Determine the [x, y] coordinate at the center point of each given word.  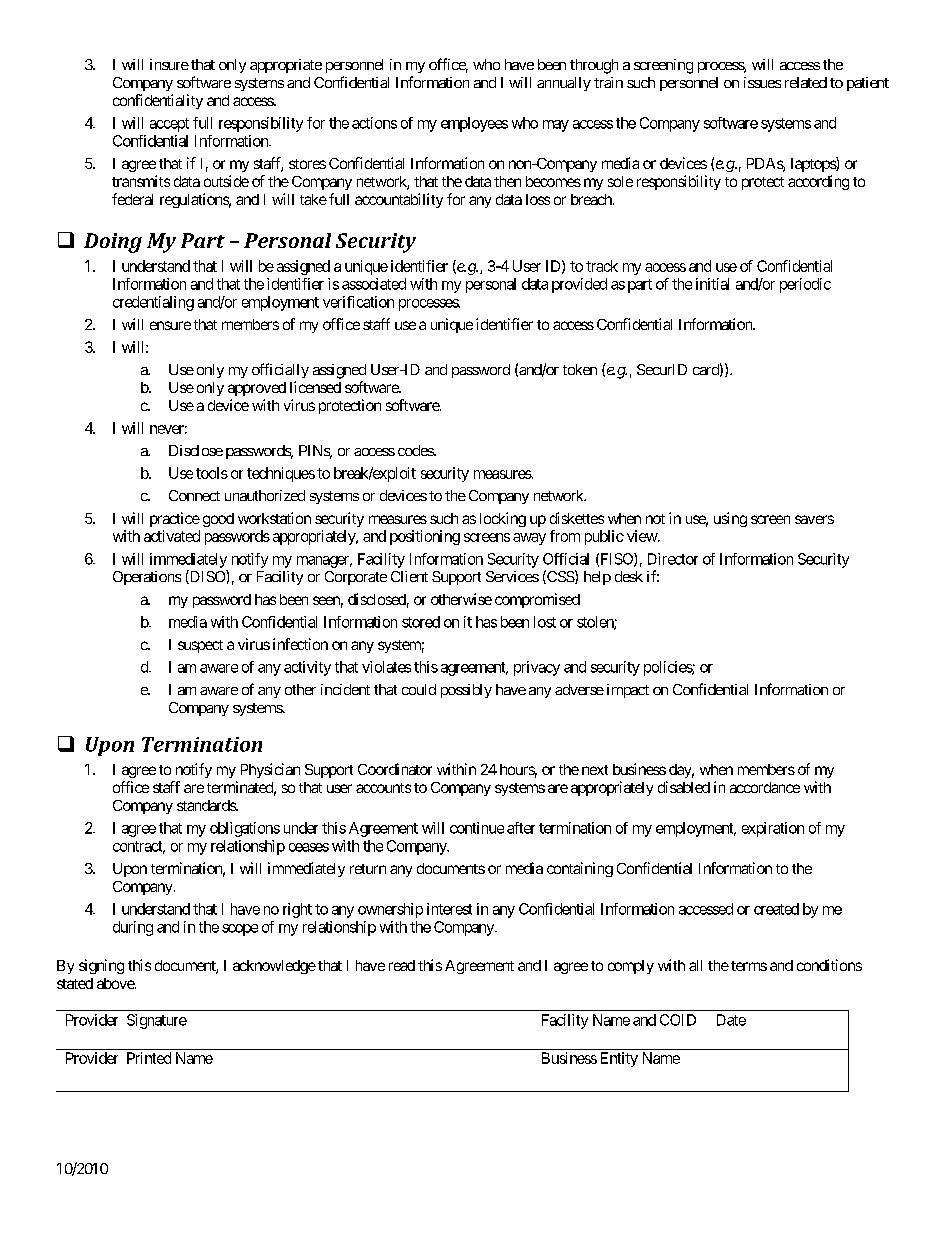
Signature [157, 1021]
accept [169, 125]
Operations [147, 578]
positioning [425, 537]
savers [814, 519]
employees [474, 124]
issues [762, 82]
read [402, 965]
